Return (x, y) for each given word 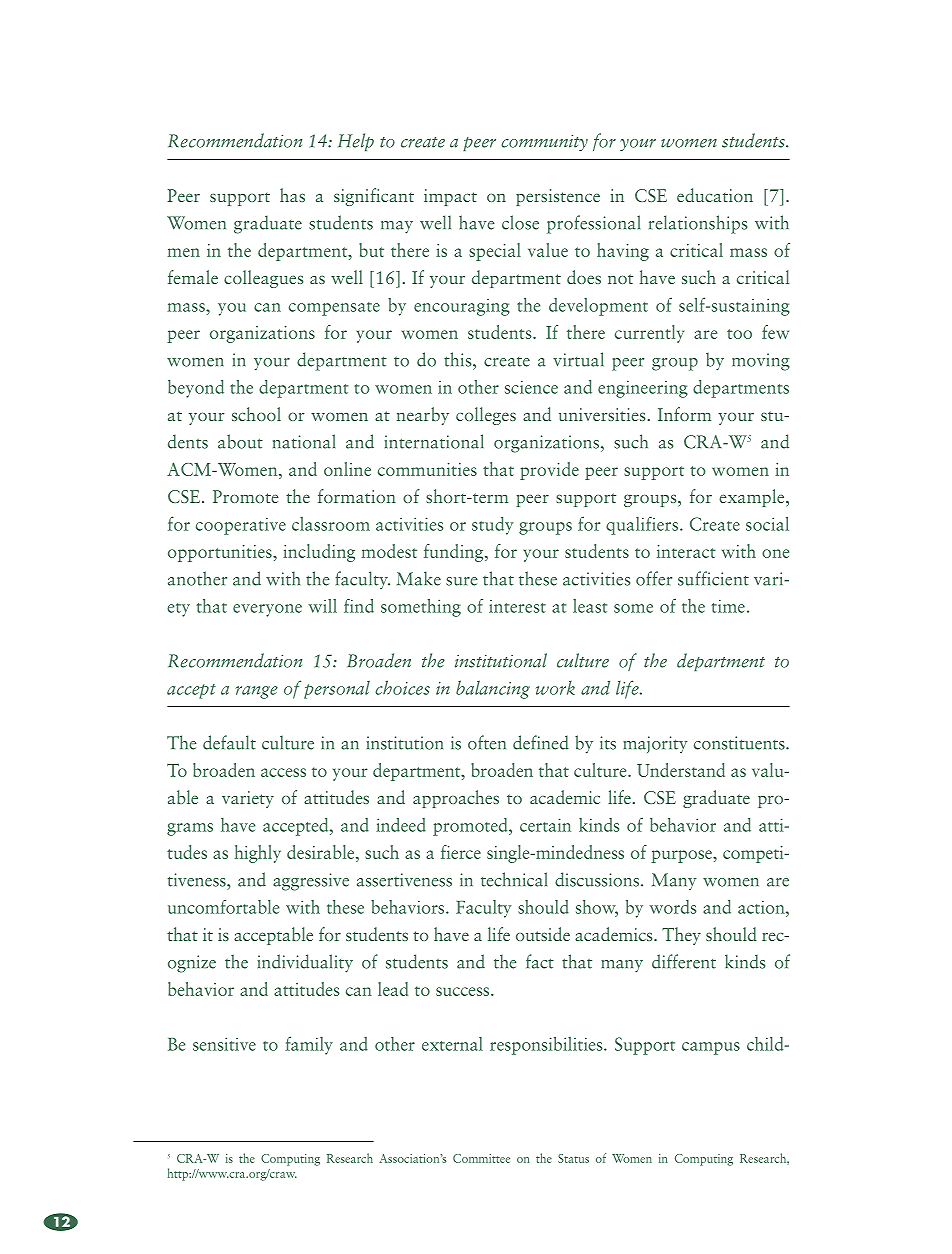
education (715, 195)
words (673, 907)
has (292, 195)
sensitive (224, 1044)
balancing (493, 689)
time (728, 606)
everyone (267, 610)
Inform (684, 414)
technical (514, 879)
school (256, 414)
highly (258, 854)
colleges (486, 416)
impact (450, 197)
